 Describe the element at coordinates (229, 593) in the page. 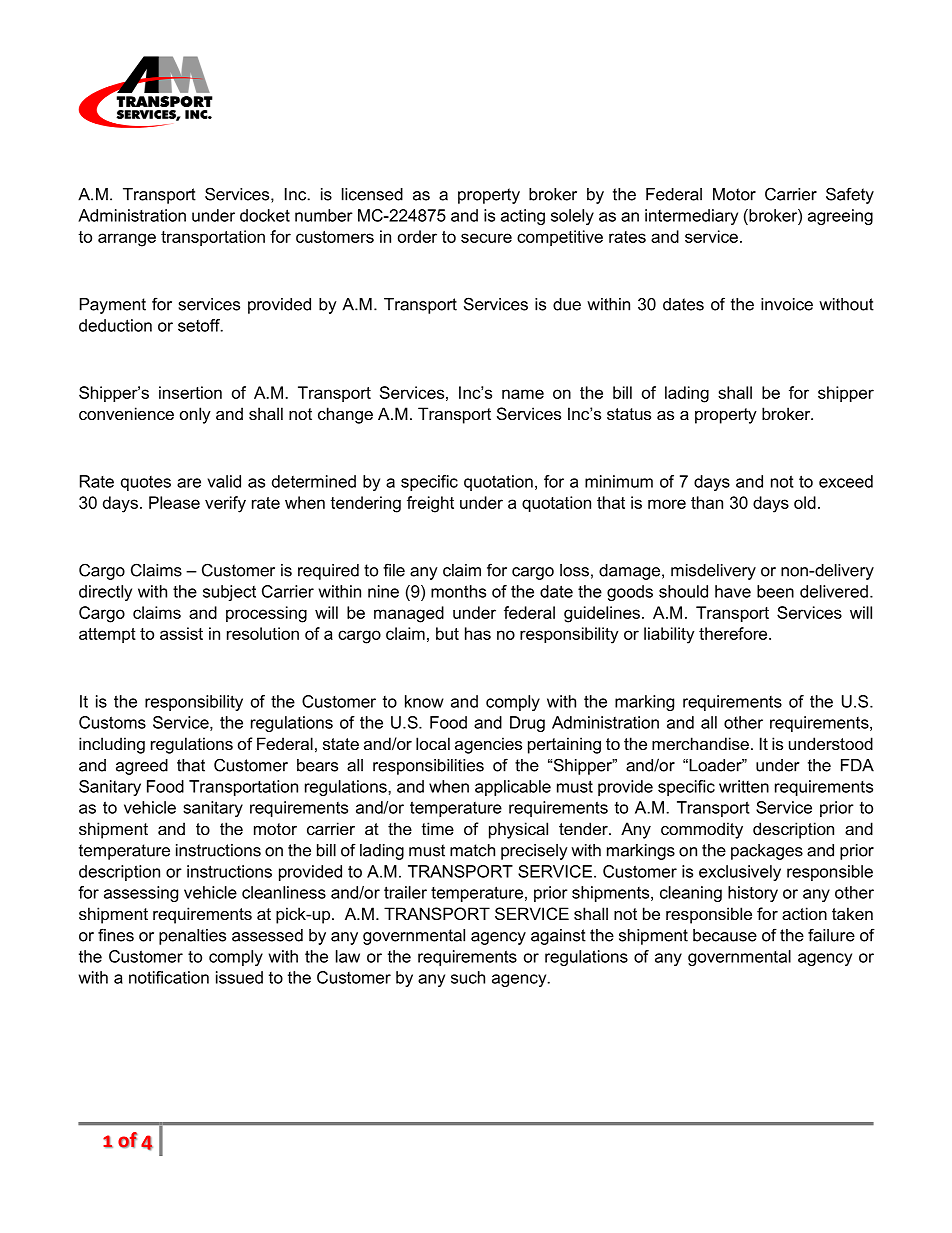

I see `subject` at that location.
